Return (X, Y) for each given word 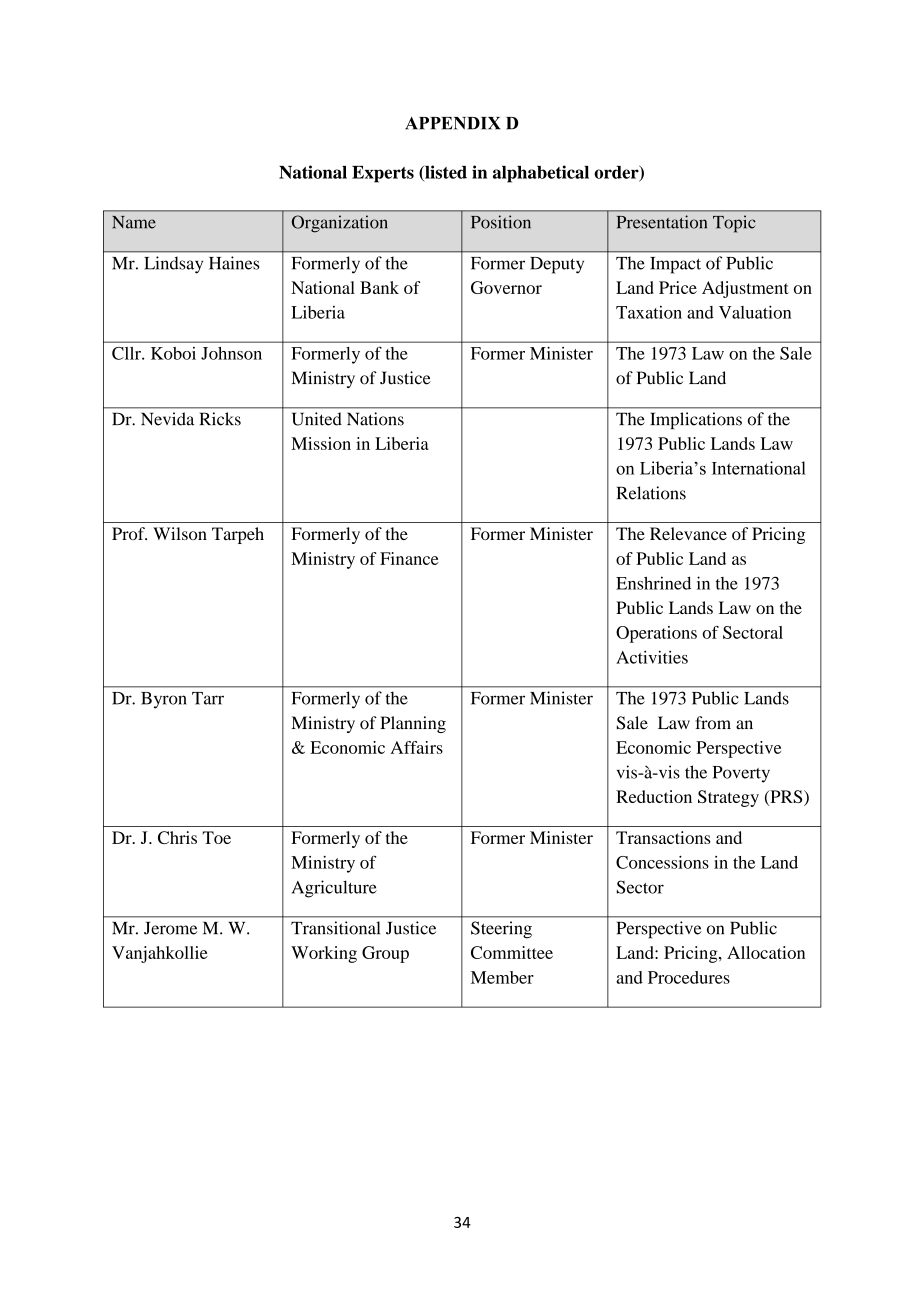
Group (385, 954)
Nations (375, 419)
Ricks (220, 419)
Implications (696, 420)
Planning (413, 724)
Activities (652, 657)
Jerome (170, 928)
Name (134, 222)
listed (445, 173)
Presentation (662, 222)
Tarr (208, 698)
